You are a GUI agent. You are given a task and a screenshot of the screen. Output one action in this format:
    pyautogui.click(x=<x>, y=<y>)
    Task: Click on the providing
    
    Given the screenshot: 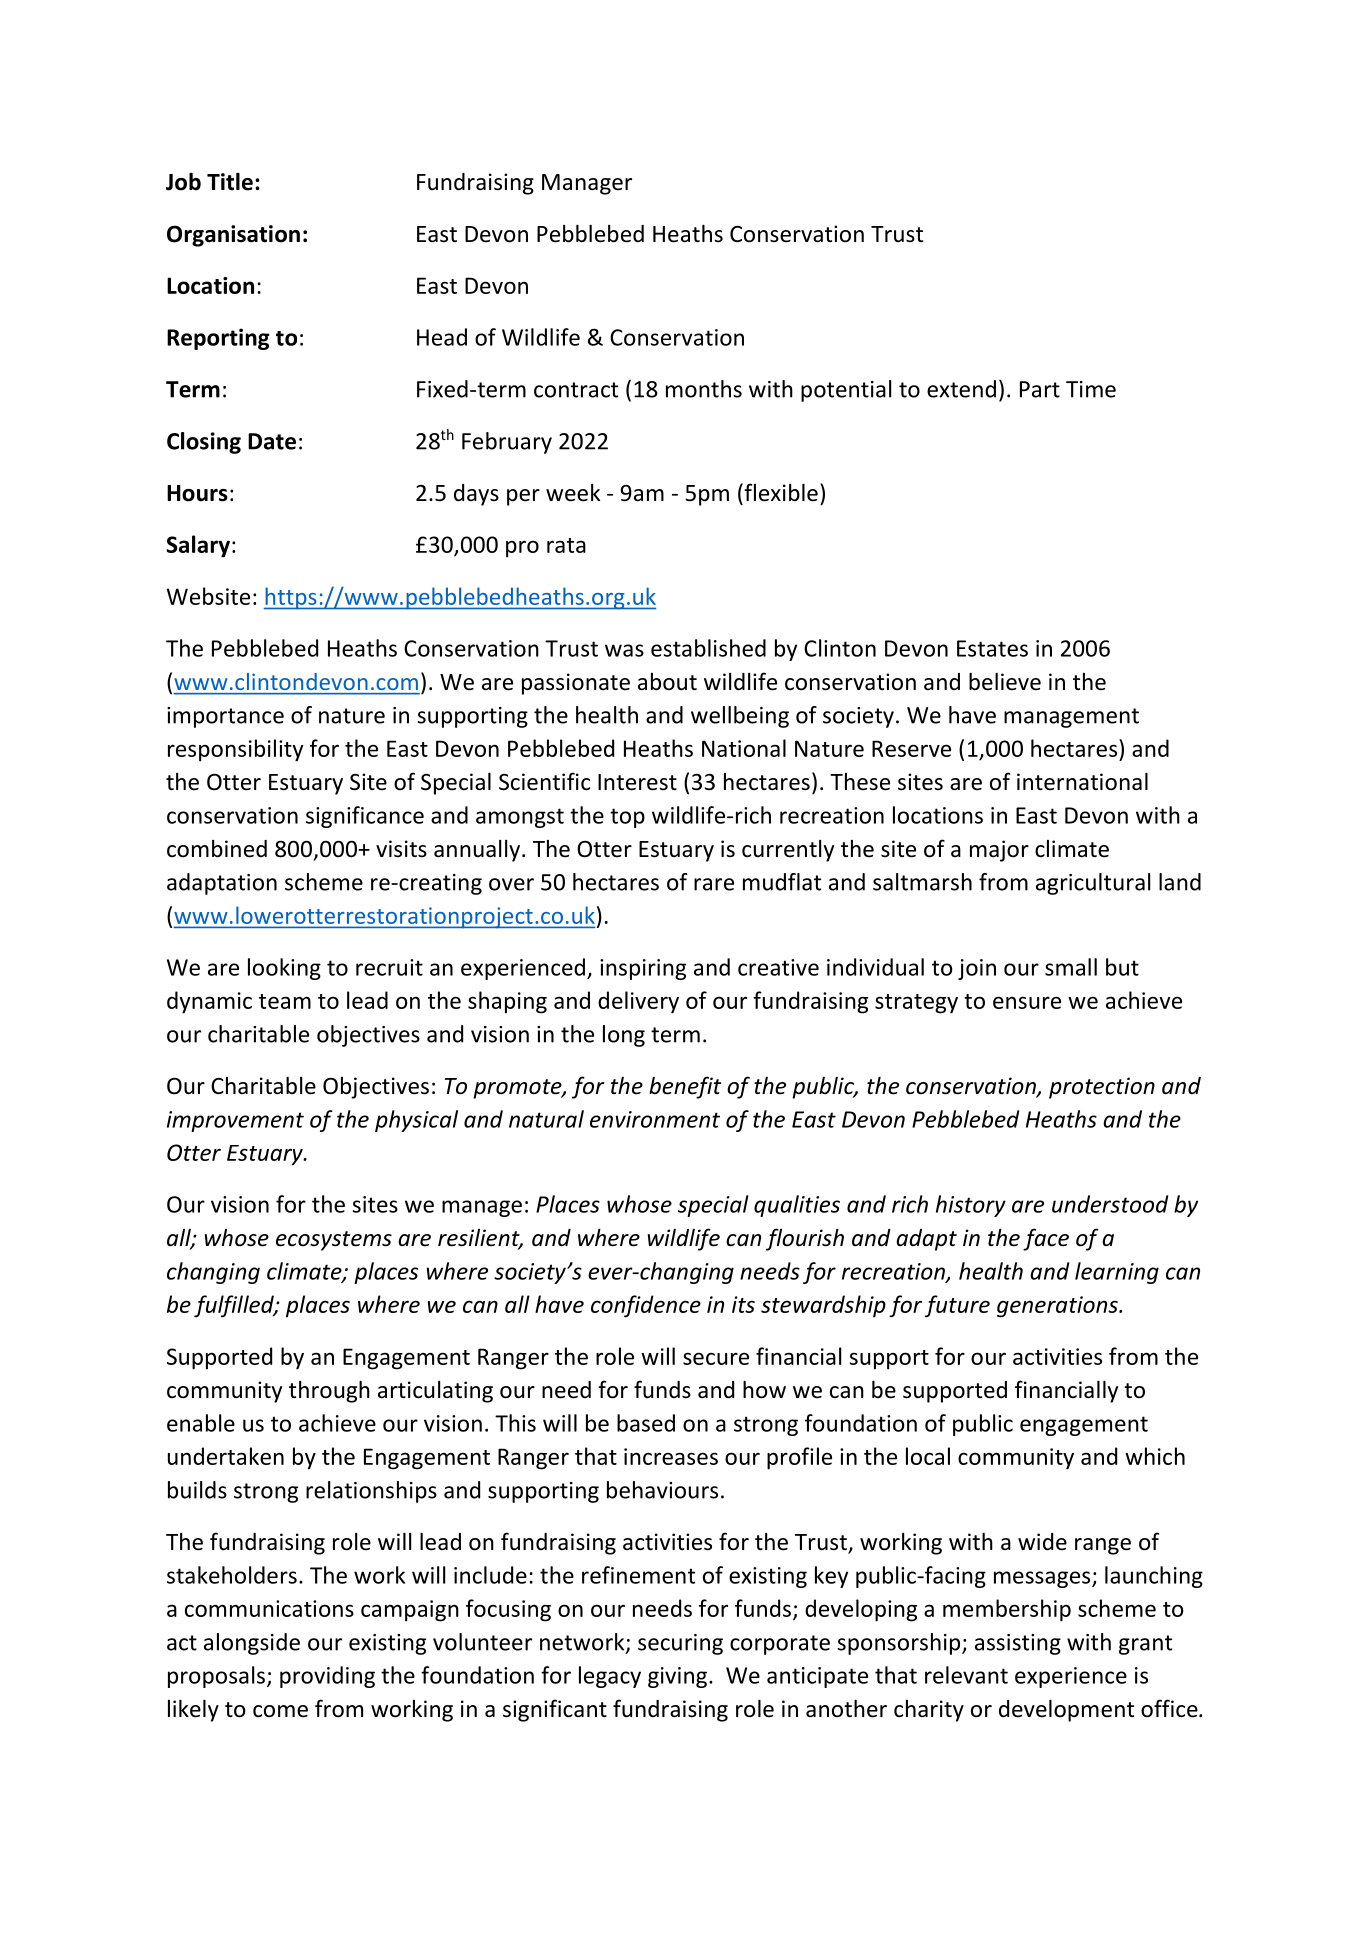 What is the action you would take?
    pyautogui.click(x=327, y=1677)
